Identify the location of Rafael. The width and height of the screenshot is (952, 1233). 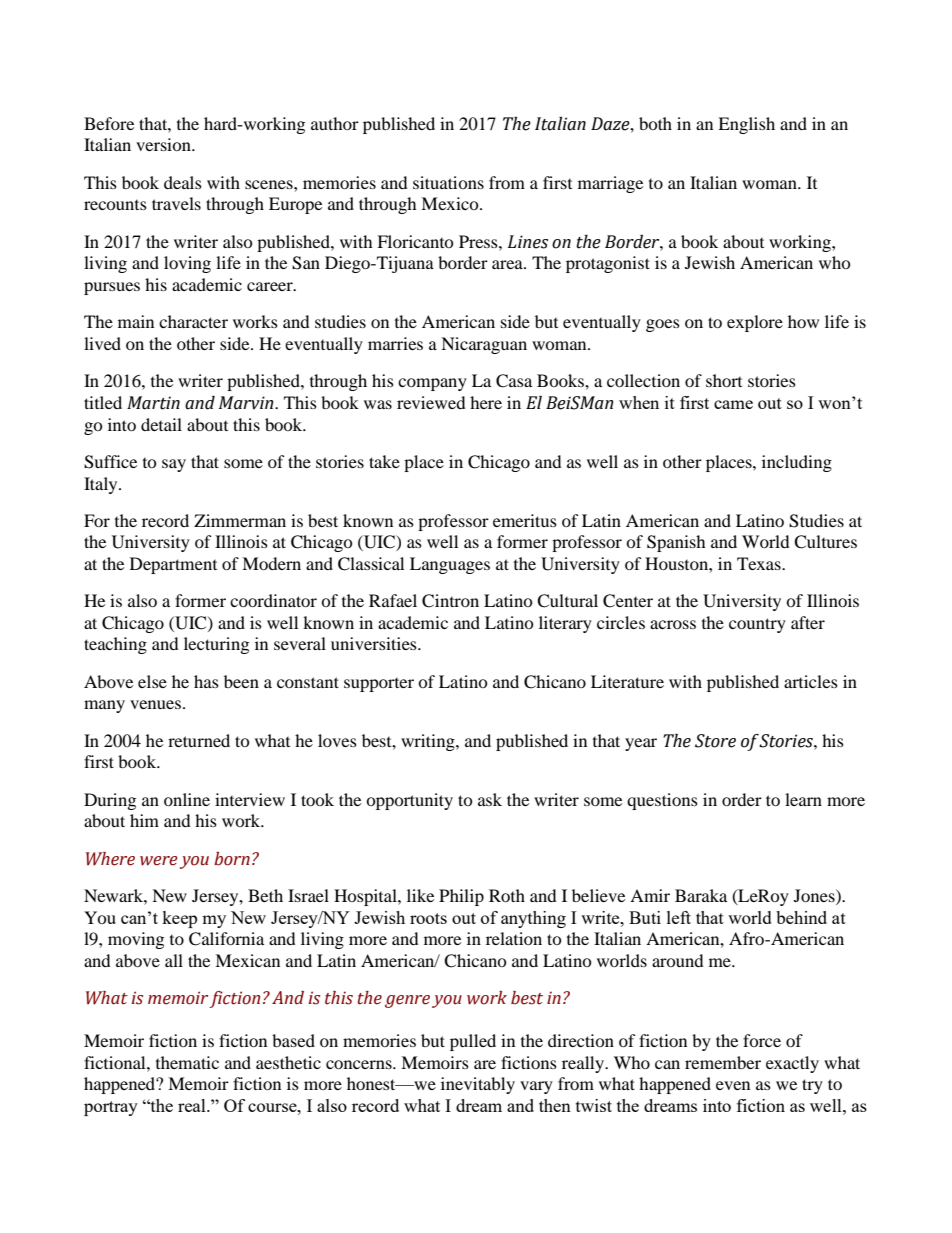
(393, 600).
